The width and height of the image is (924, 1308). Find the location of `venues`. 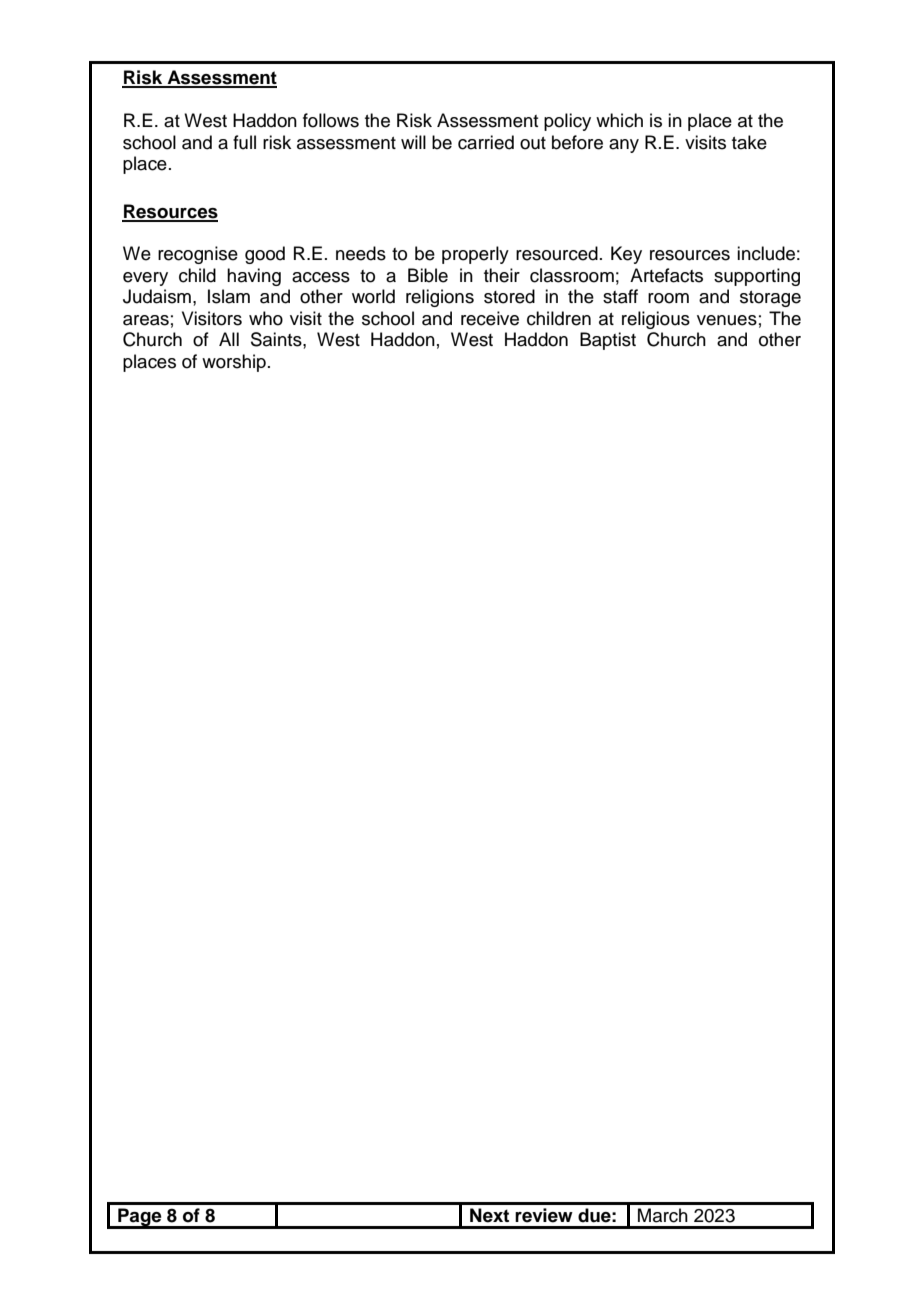

venues is located at coordinates (727, 320).
